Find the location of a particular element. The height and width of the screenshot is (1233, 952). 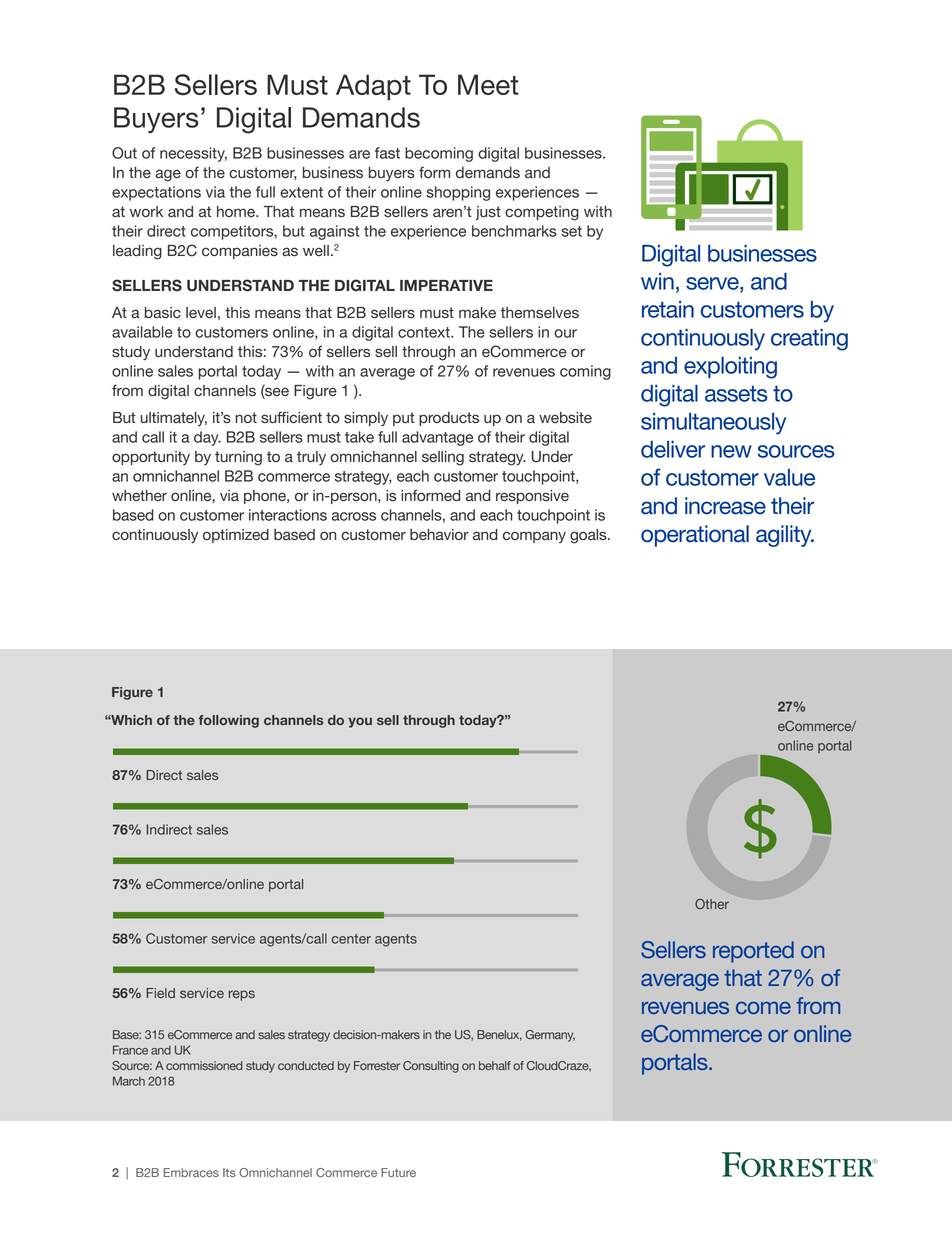

following is located at coordinates (228, 721).
